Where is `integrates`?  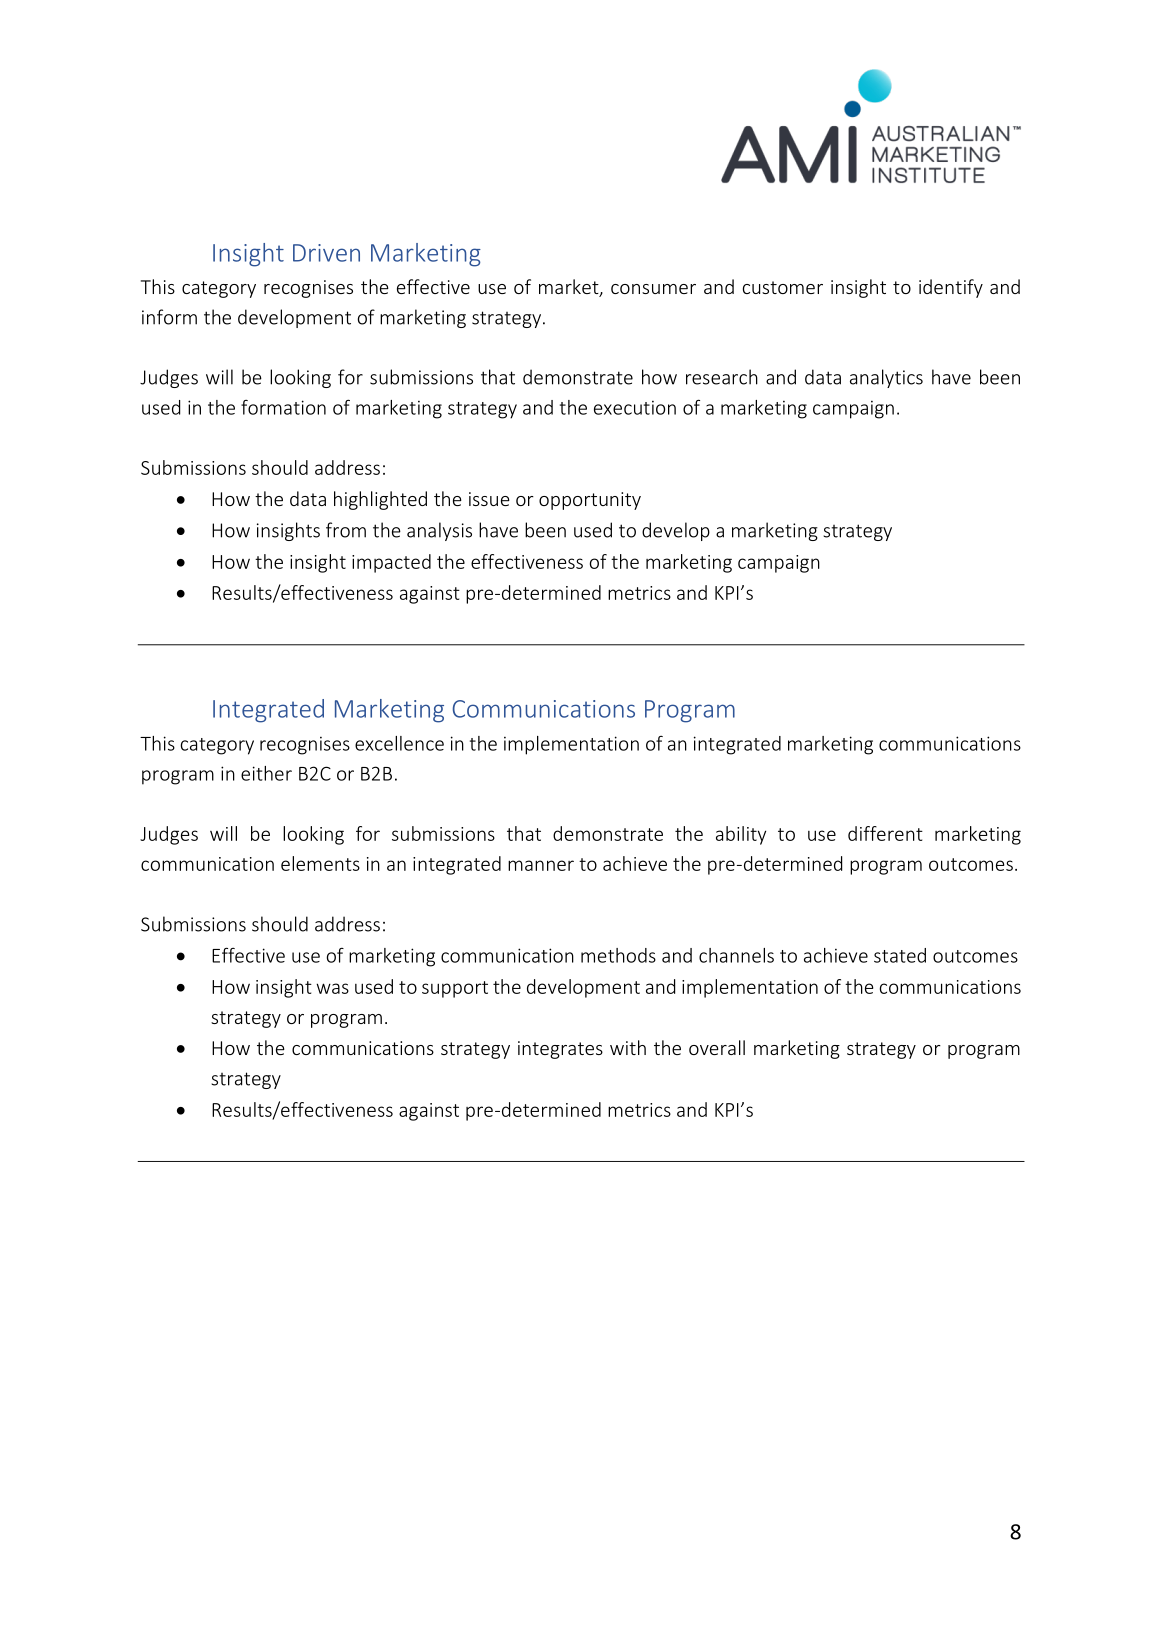
integrates is located at coordinates (560, 1050).
